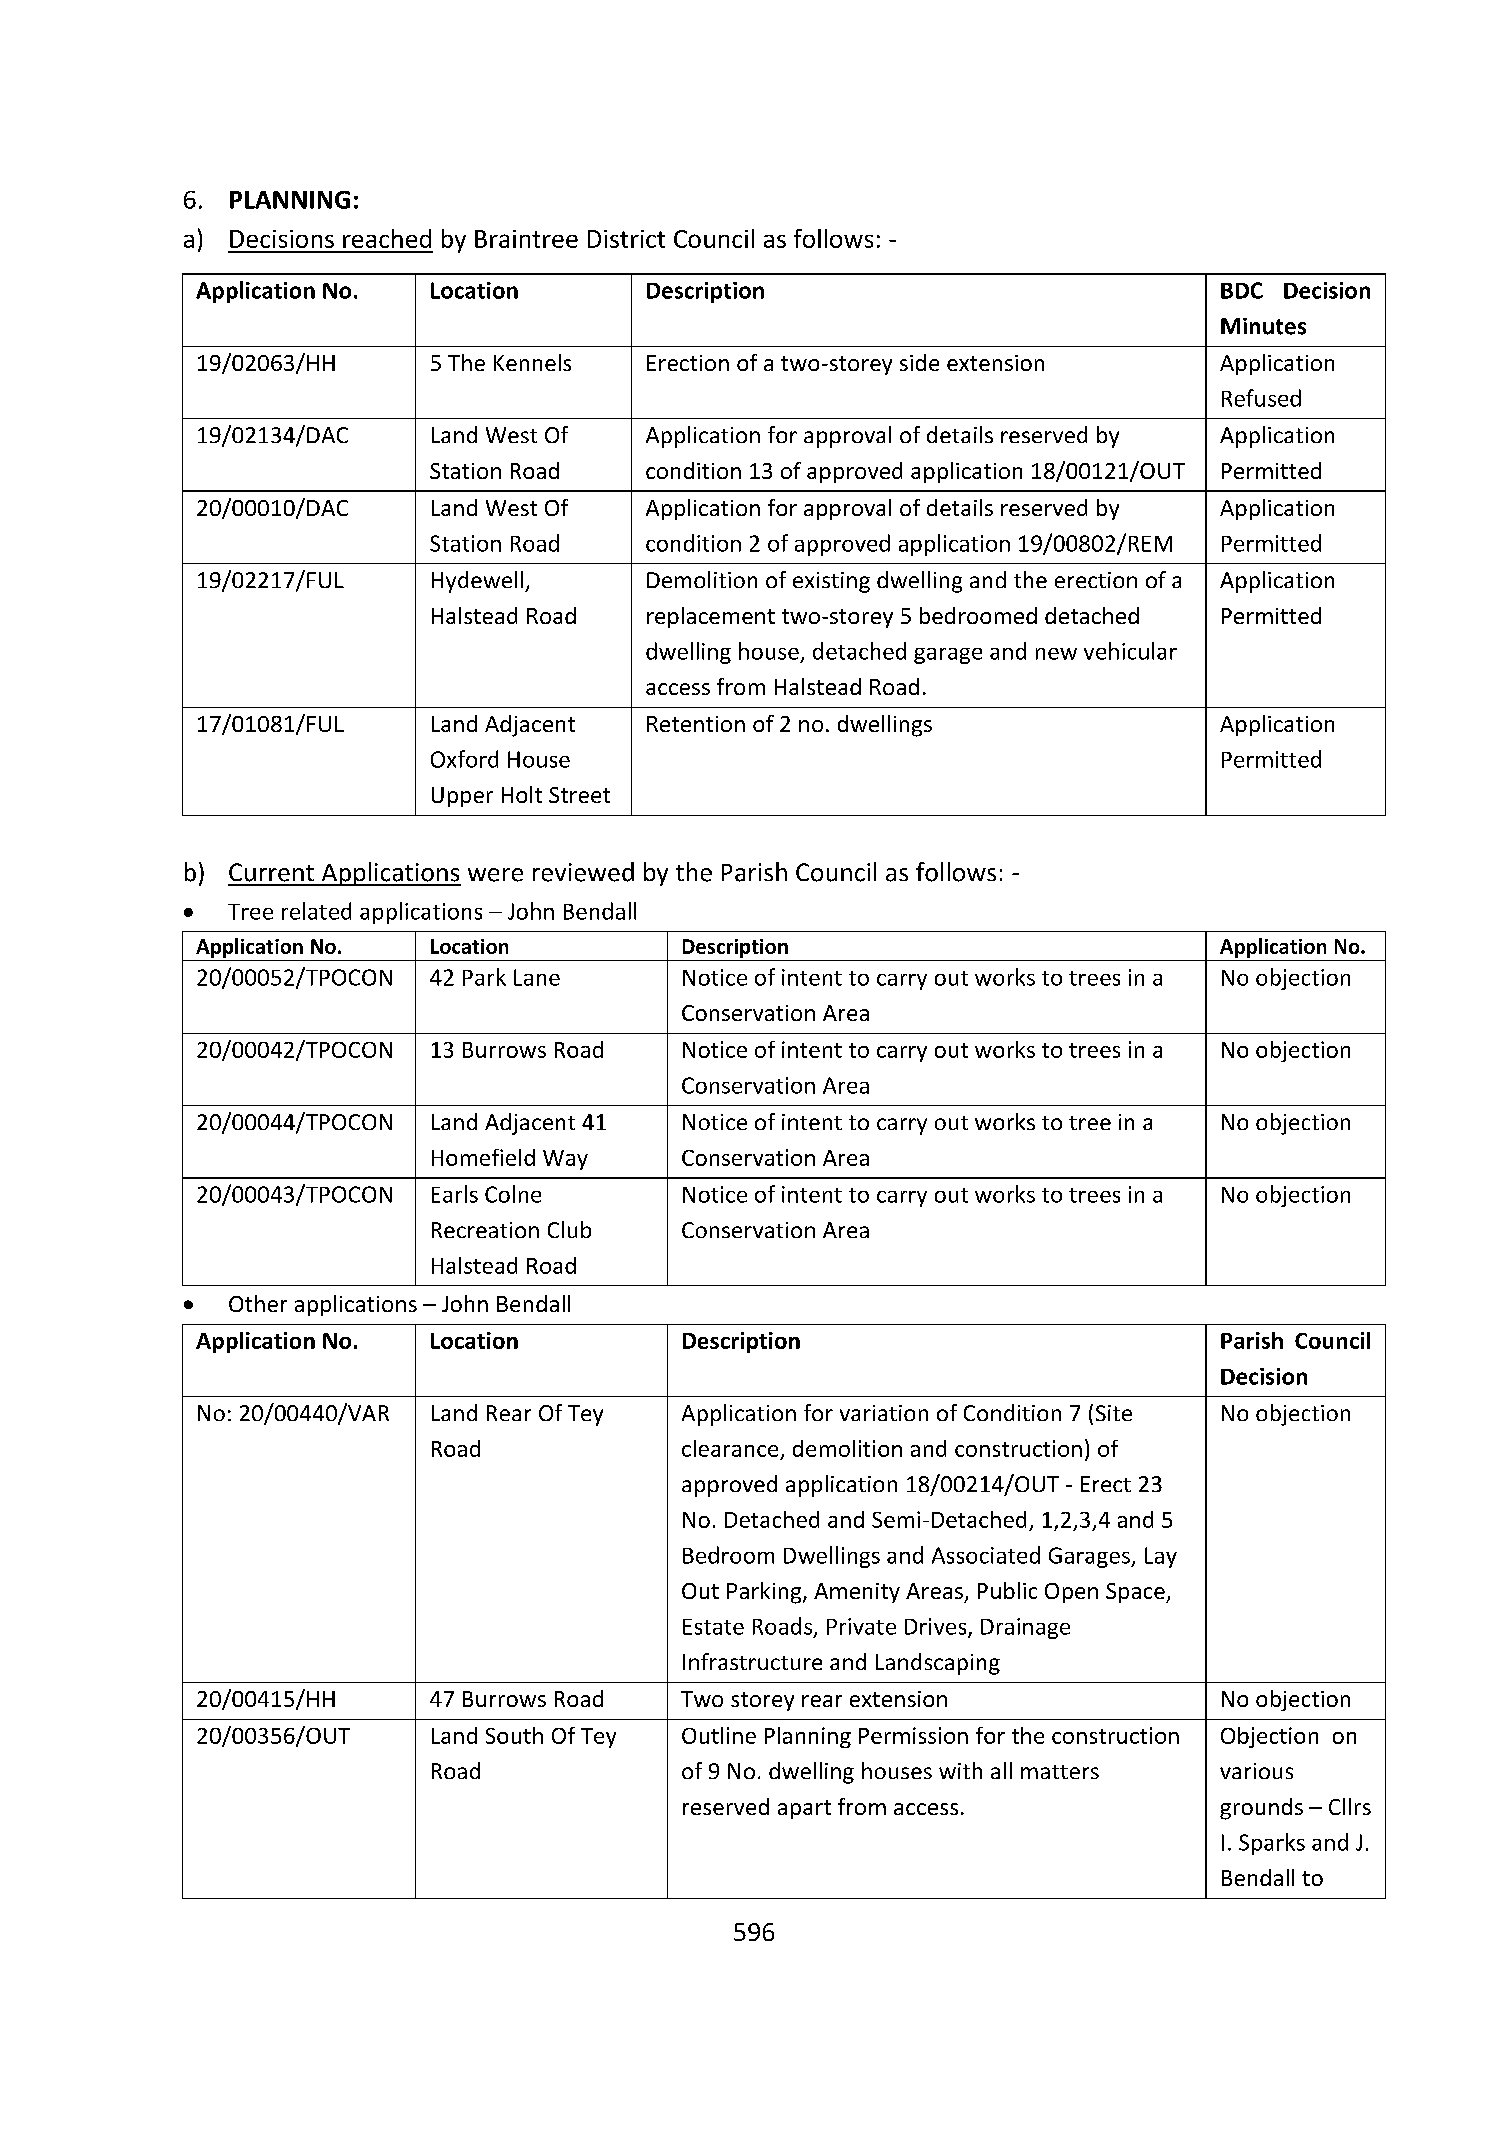  What do you see at coordinates (1060, 1772) in the screenshot?
I see `matters` at bounding box center [1060, 1772].
